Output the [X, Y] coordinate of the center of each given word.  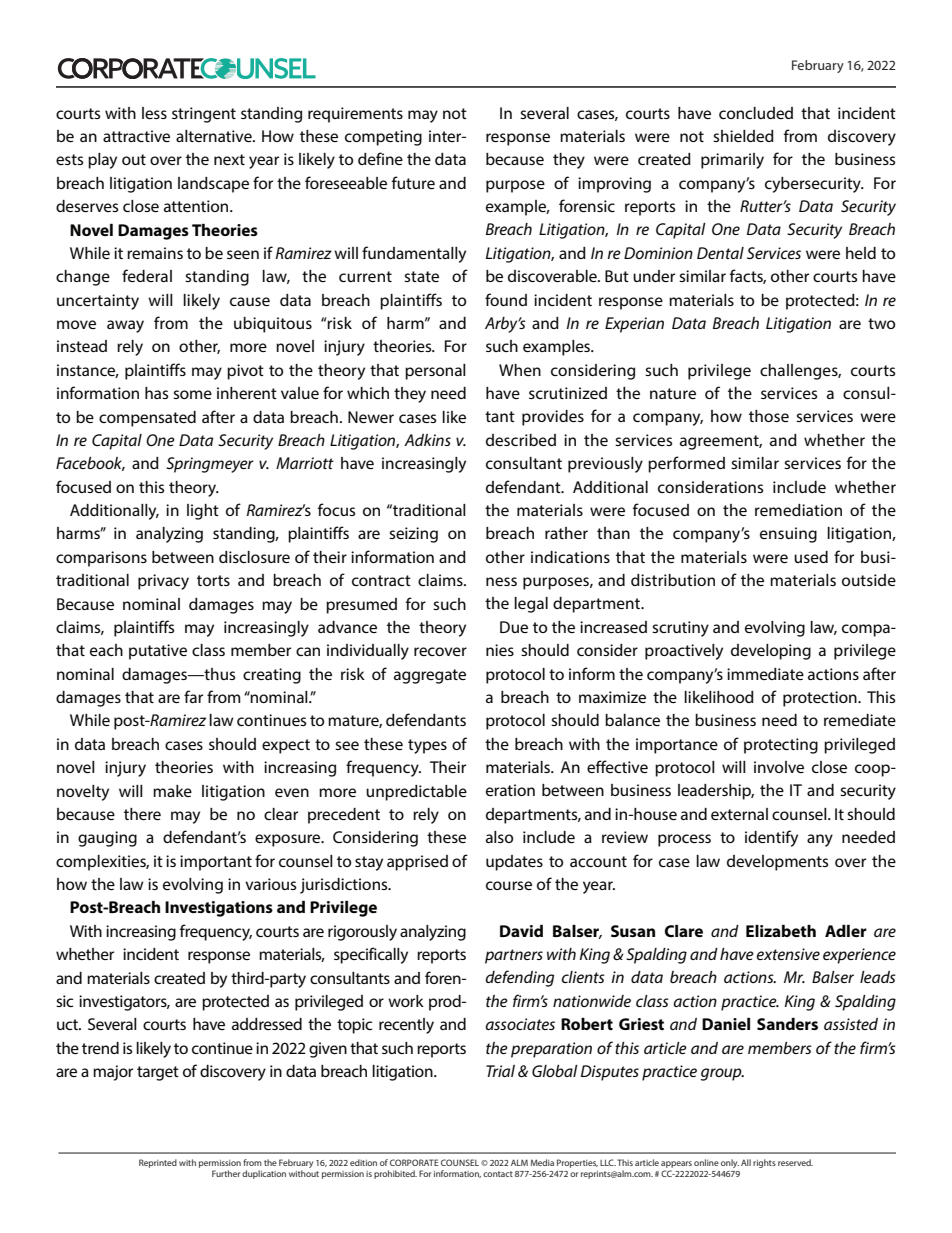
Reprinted [158, 1163]
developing [771, 652]
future [413, 182]
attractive [136, 136]
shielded [743, 136]
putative [158, 652]
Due [514, 627]
